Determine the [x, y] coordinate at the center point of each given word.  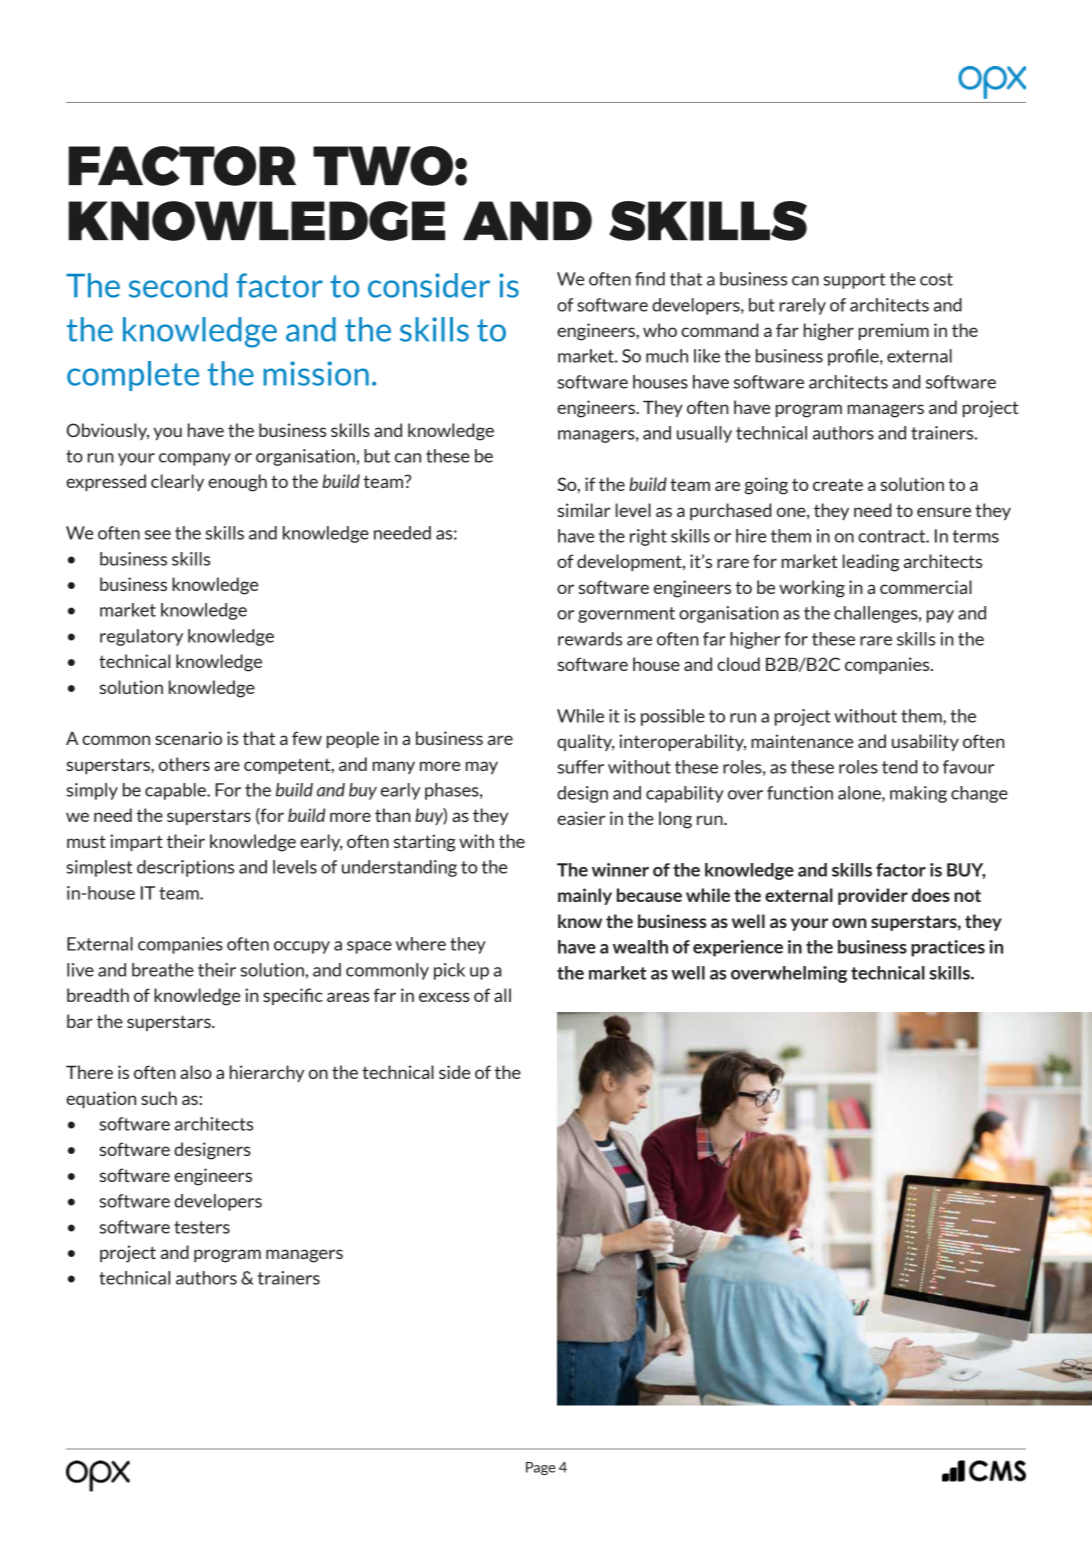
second [178, 285]
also [196, 1072]
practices [948, 948]
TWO [383, 166]
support [854, 281]
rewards [590, 639]
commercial [926, 587]
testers [202, 1227]
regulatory [141, 637]
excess [444, 997]
